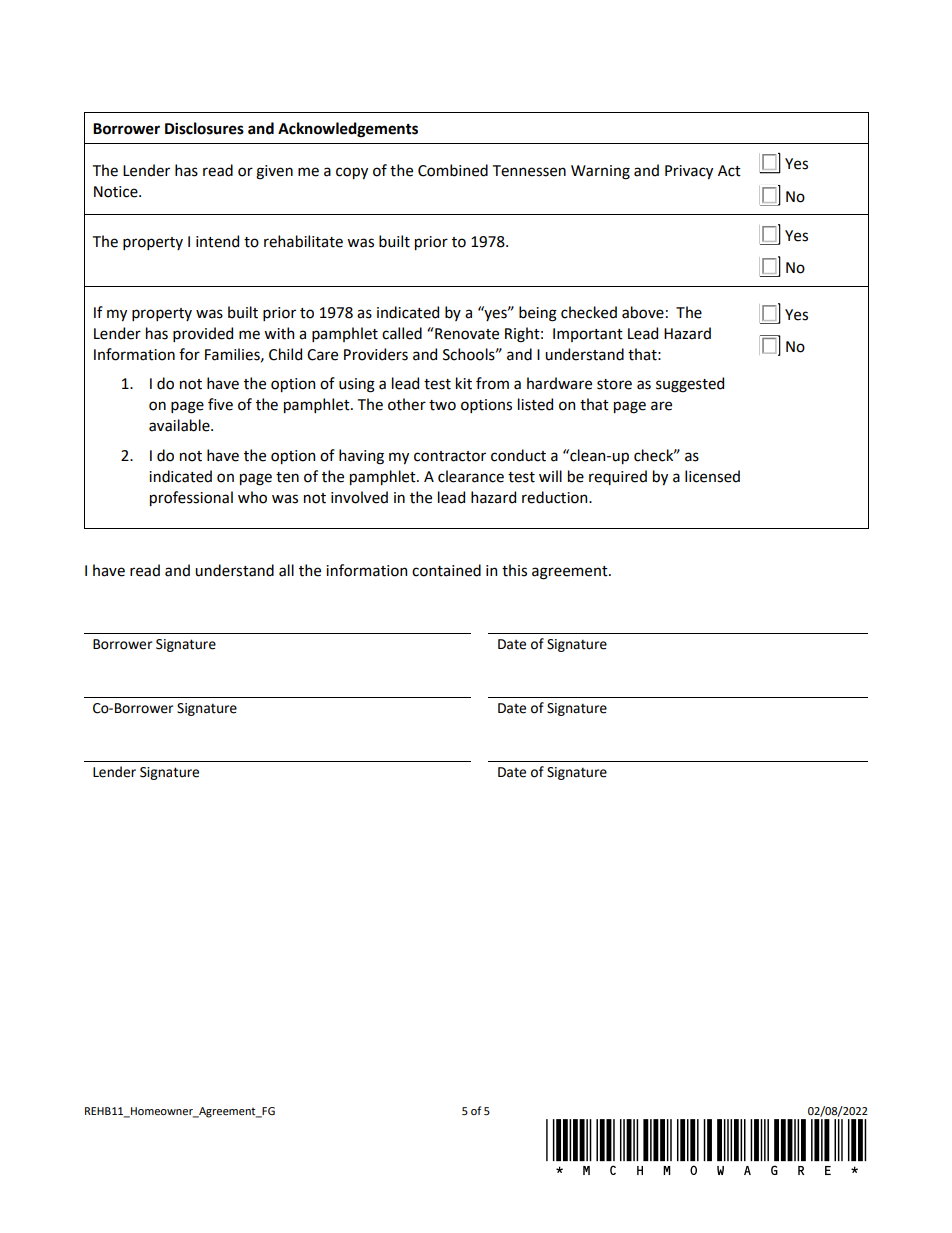 The image size is (952, 1233). I want to click on professional, so click(191, 498).
